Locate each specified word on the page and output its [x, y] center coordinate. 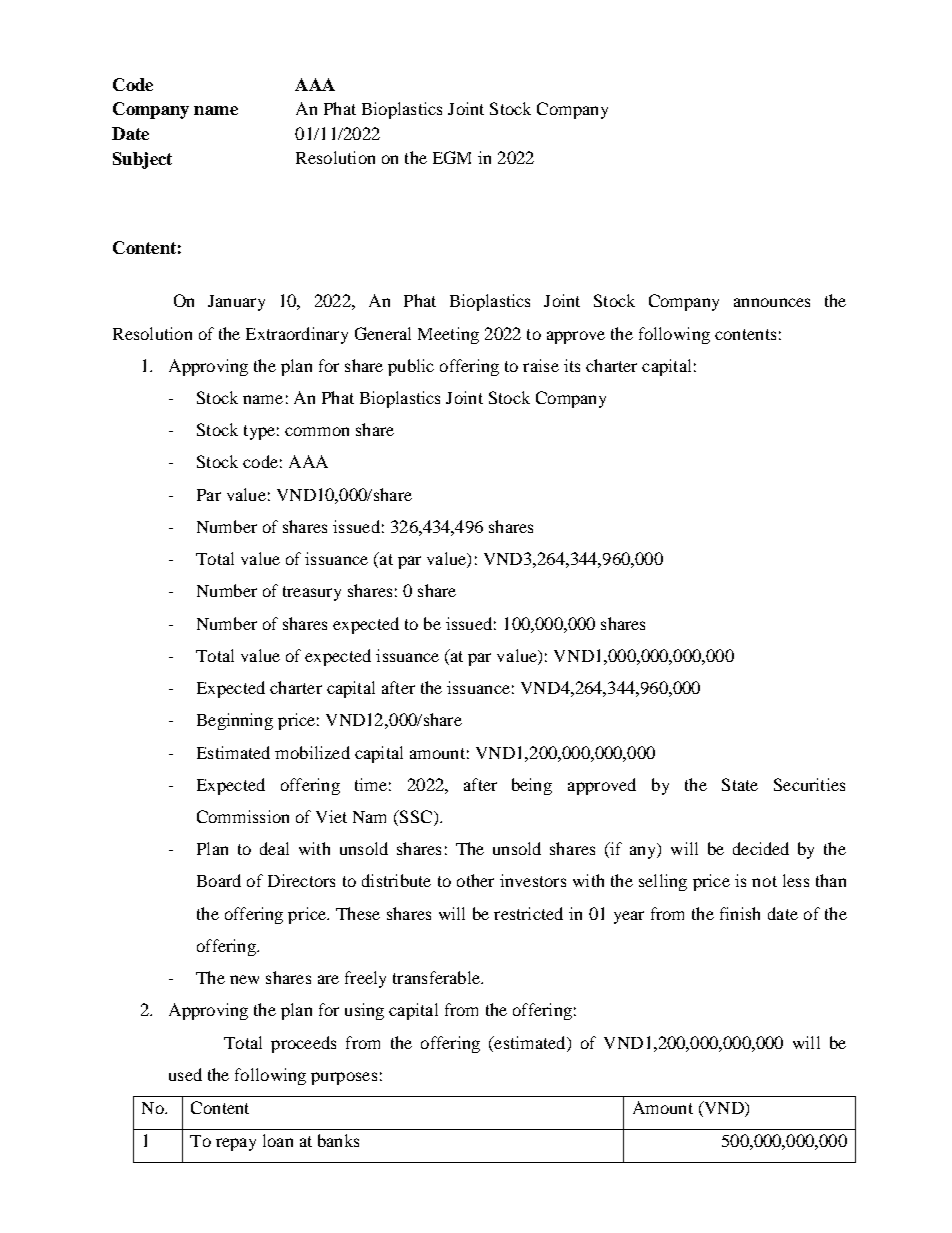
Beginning [235, 721]
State [740, 784]
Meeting [448, 335]
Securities [809, 784]
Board [219, 880]
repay [236, 1144]
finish [740, 913]
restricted [528, 913]
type [259, 432]
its [572, 365]
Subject [142, 160]
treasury [312, 593]
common [317, 431]
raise [541, 365]
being [532, 786]
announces [772, 302]
